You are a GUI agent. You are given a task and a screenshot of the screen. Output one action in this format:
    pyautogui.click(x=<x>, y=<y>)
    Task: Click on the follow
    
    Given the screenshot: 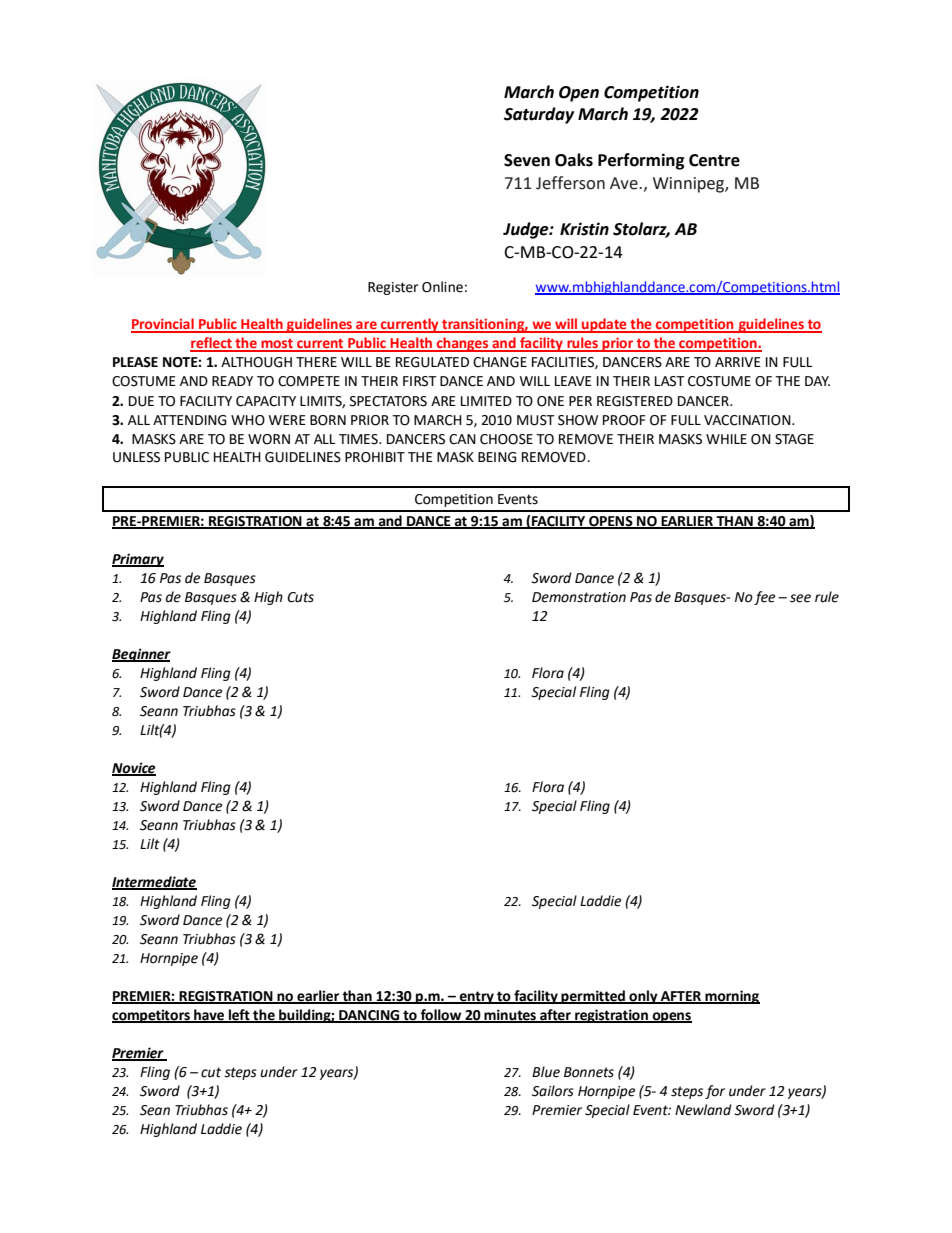 What is the action you would take?
    pyautogui.click(x=441, y=1016)
